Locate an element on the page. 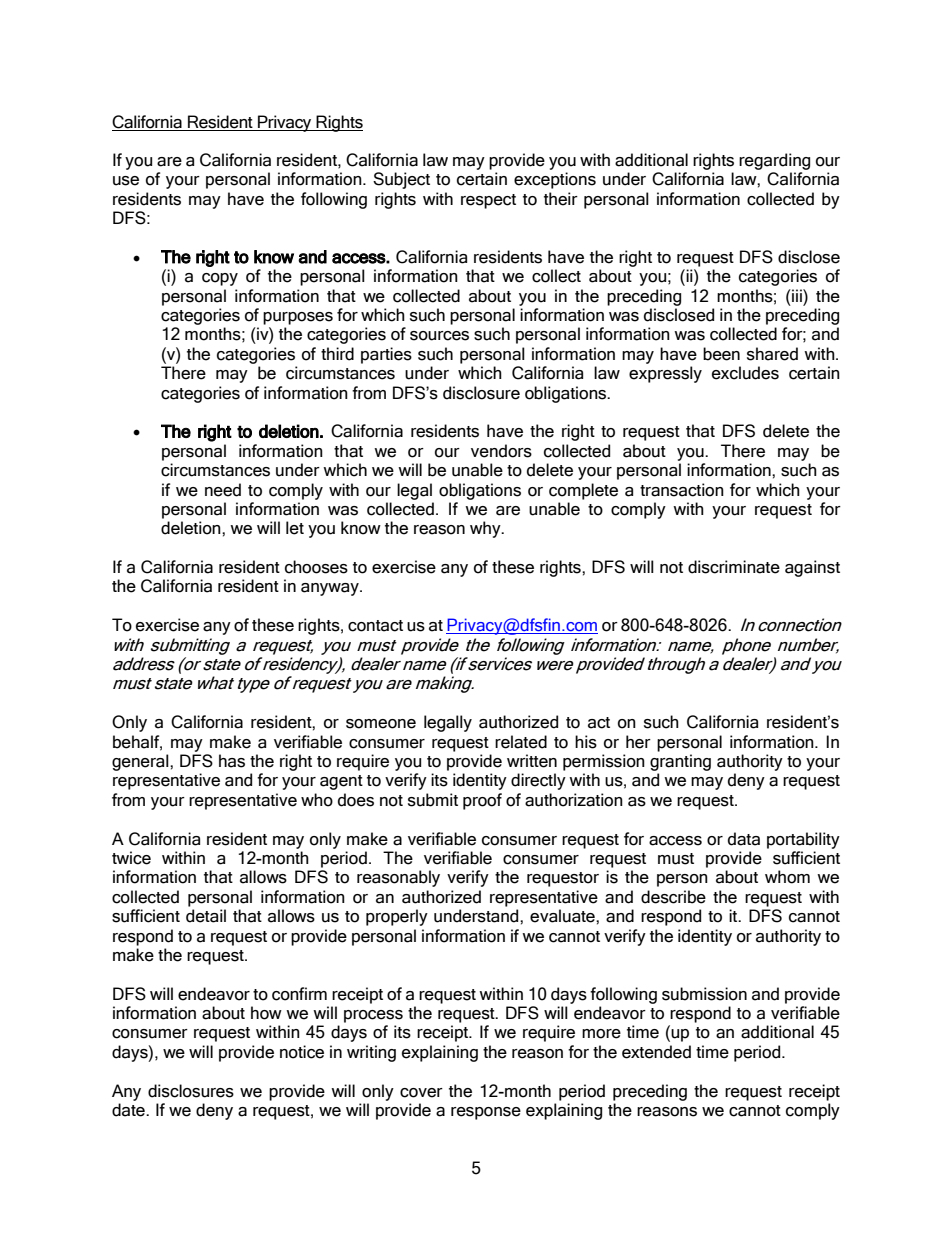 The image size is (952, 1233). date is located at coordinates (129, 1110).
